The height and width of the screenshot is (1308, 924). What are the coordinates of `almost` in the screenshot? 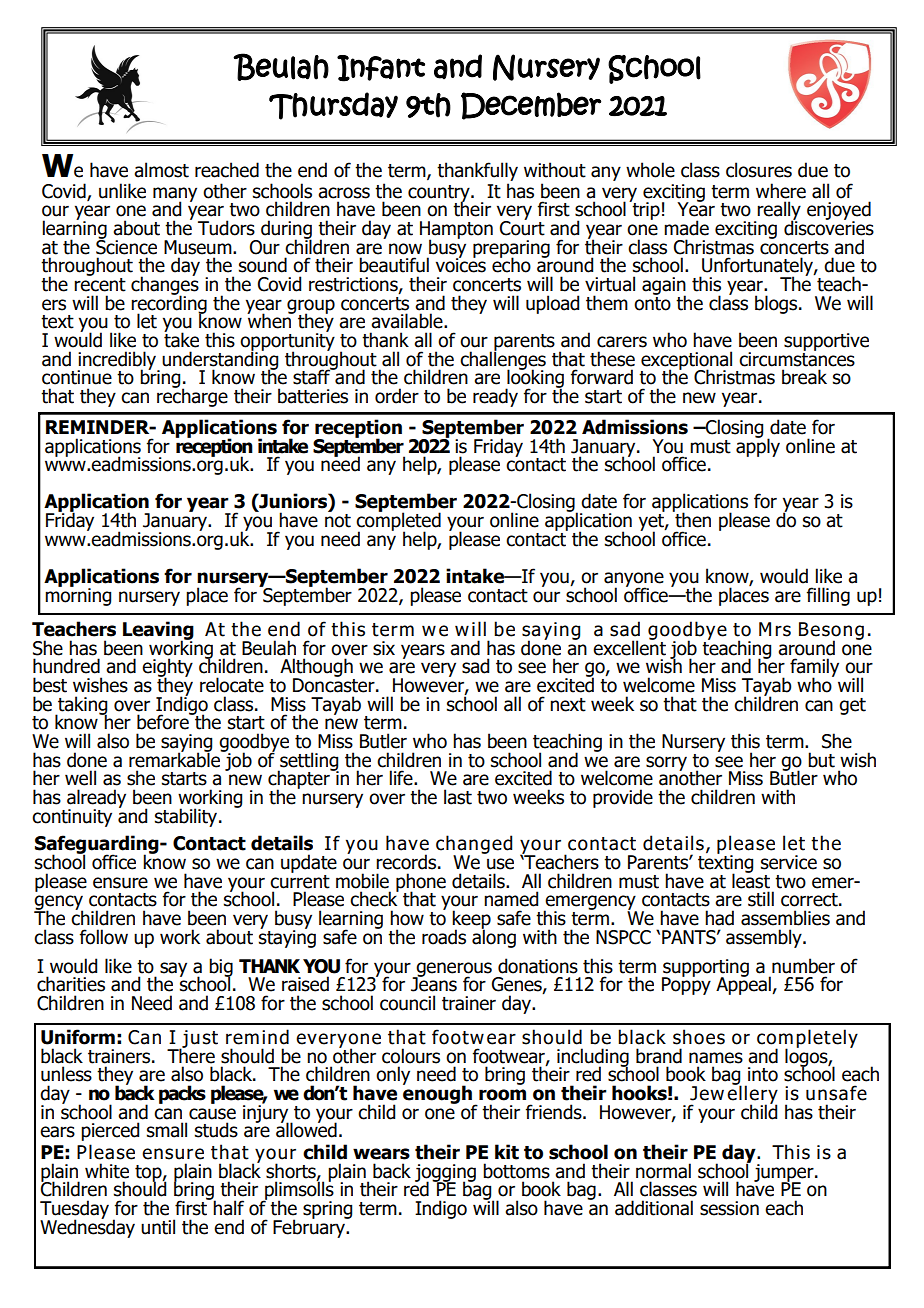 It's located at (161, 170).
